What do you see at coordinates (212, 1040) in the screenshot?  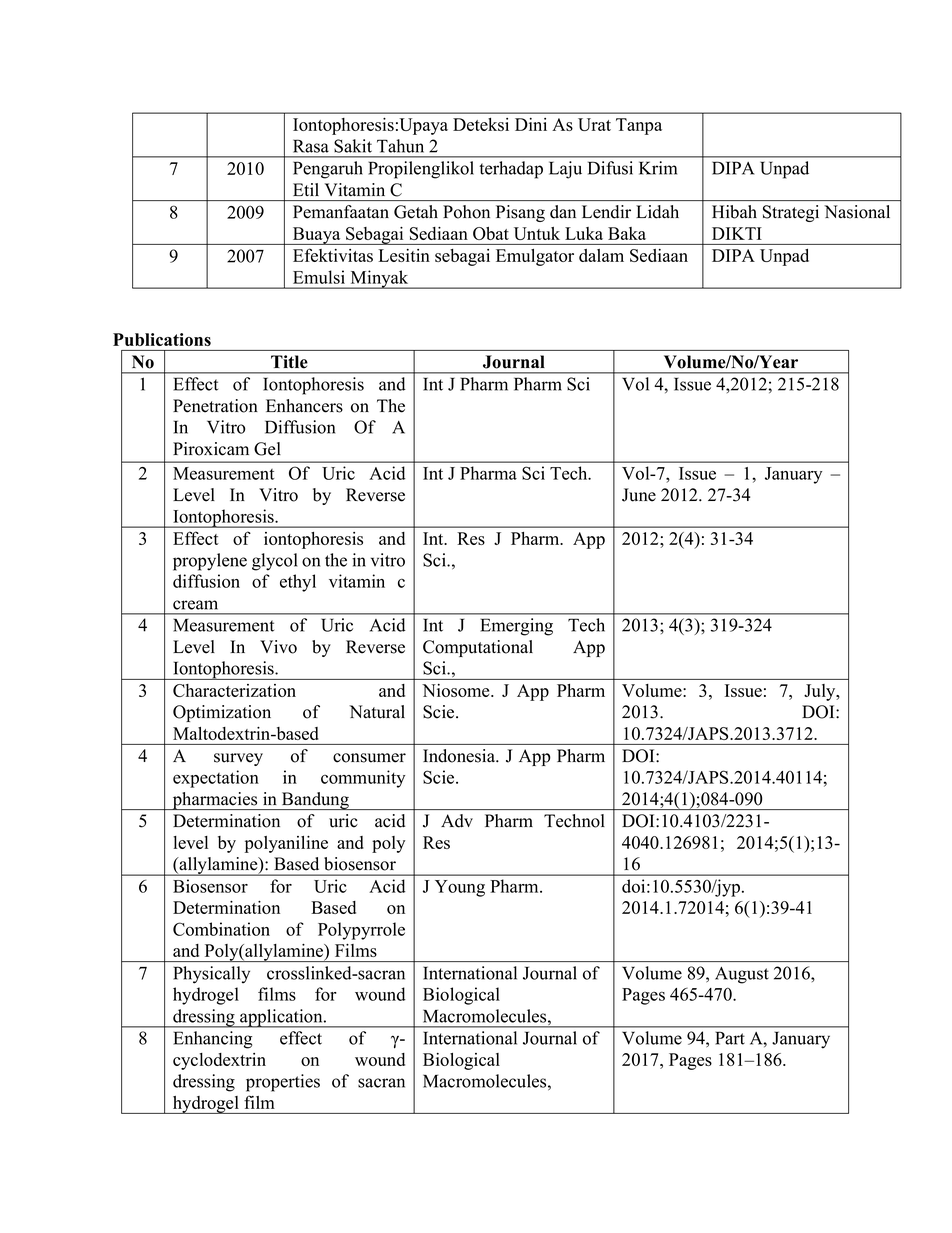 I see `Enhancing` at bounding box center [212, 1040].
